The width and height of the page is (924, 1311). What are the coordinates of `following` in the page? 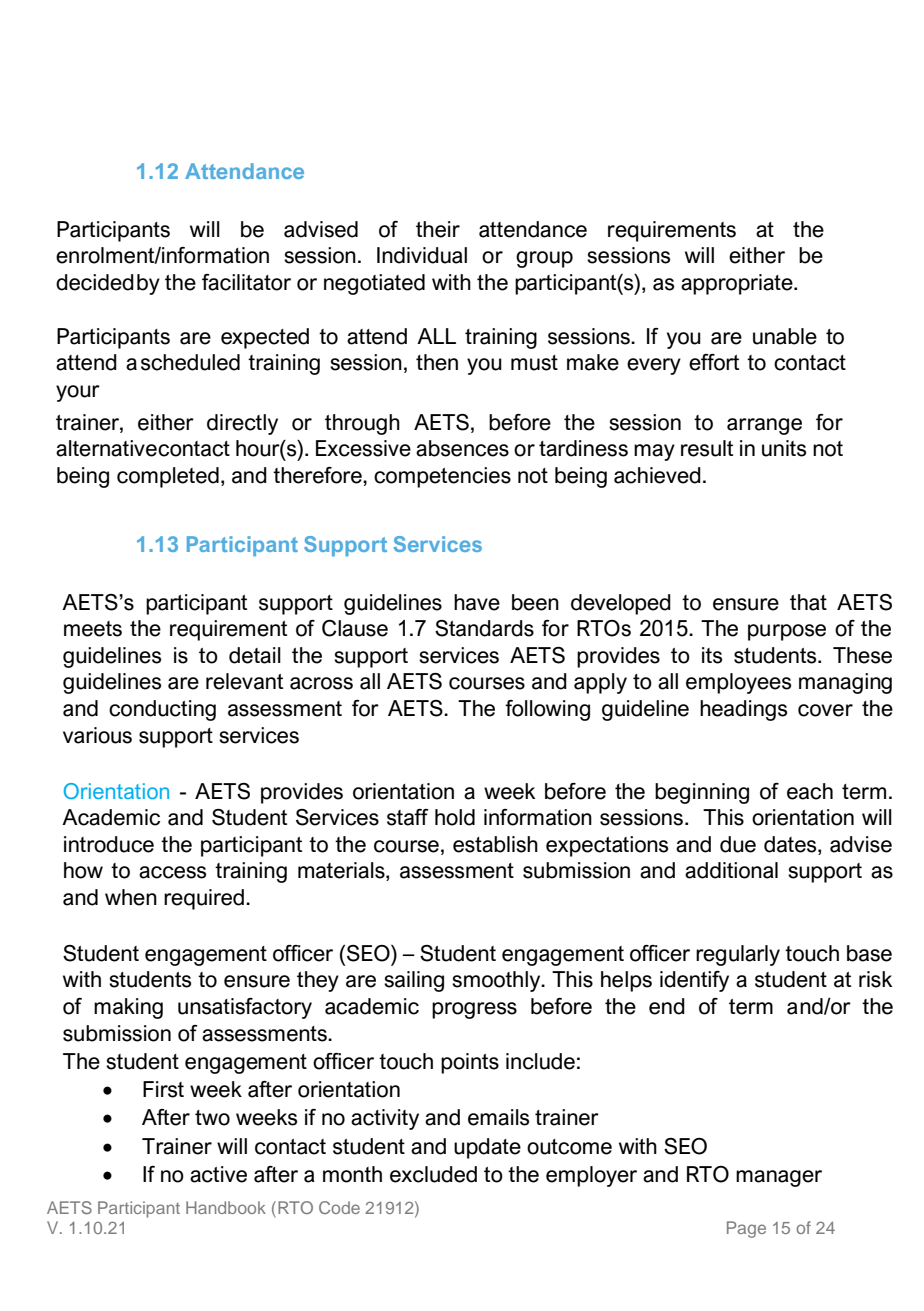 It's located at (547, 710).
